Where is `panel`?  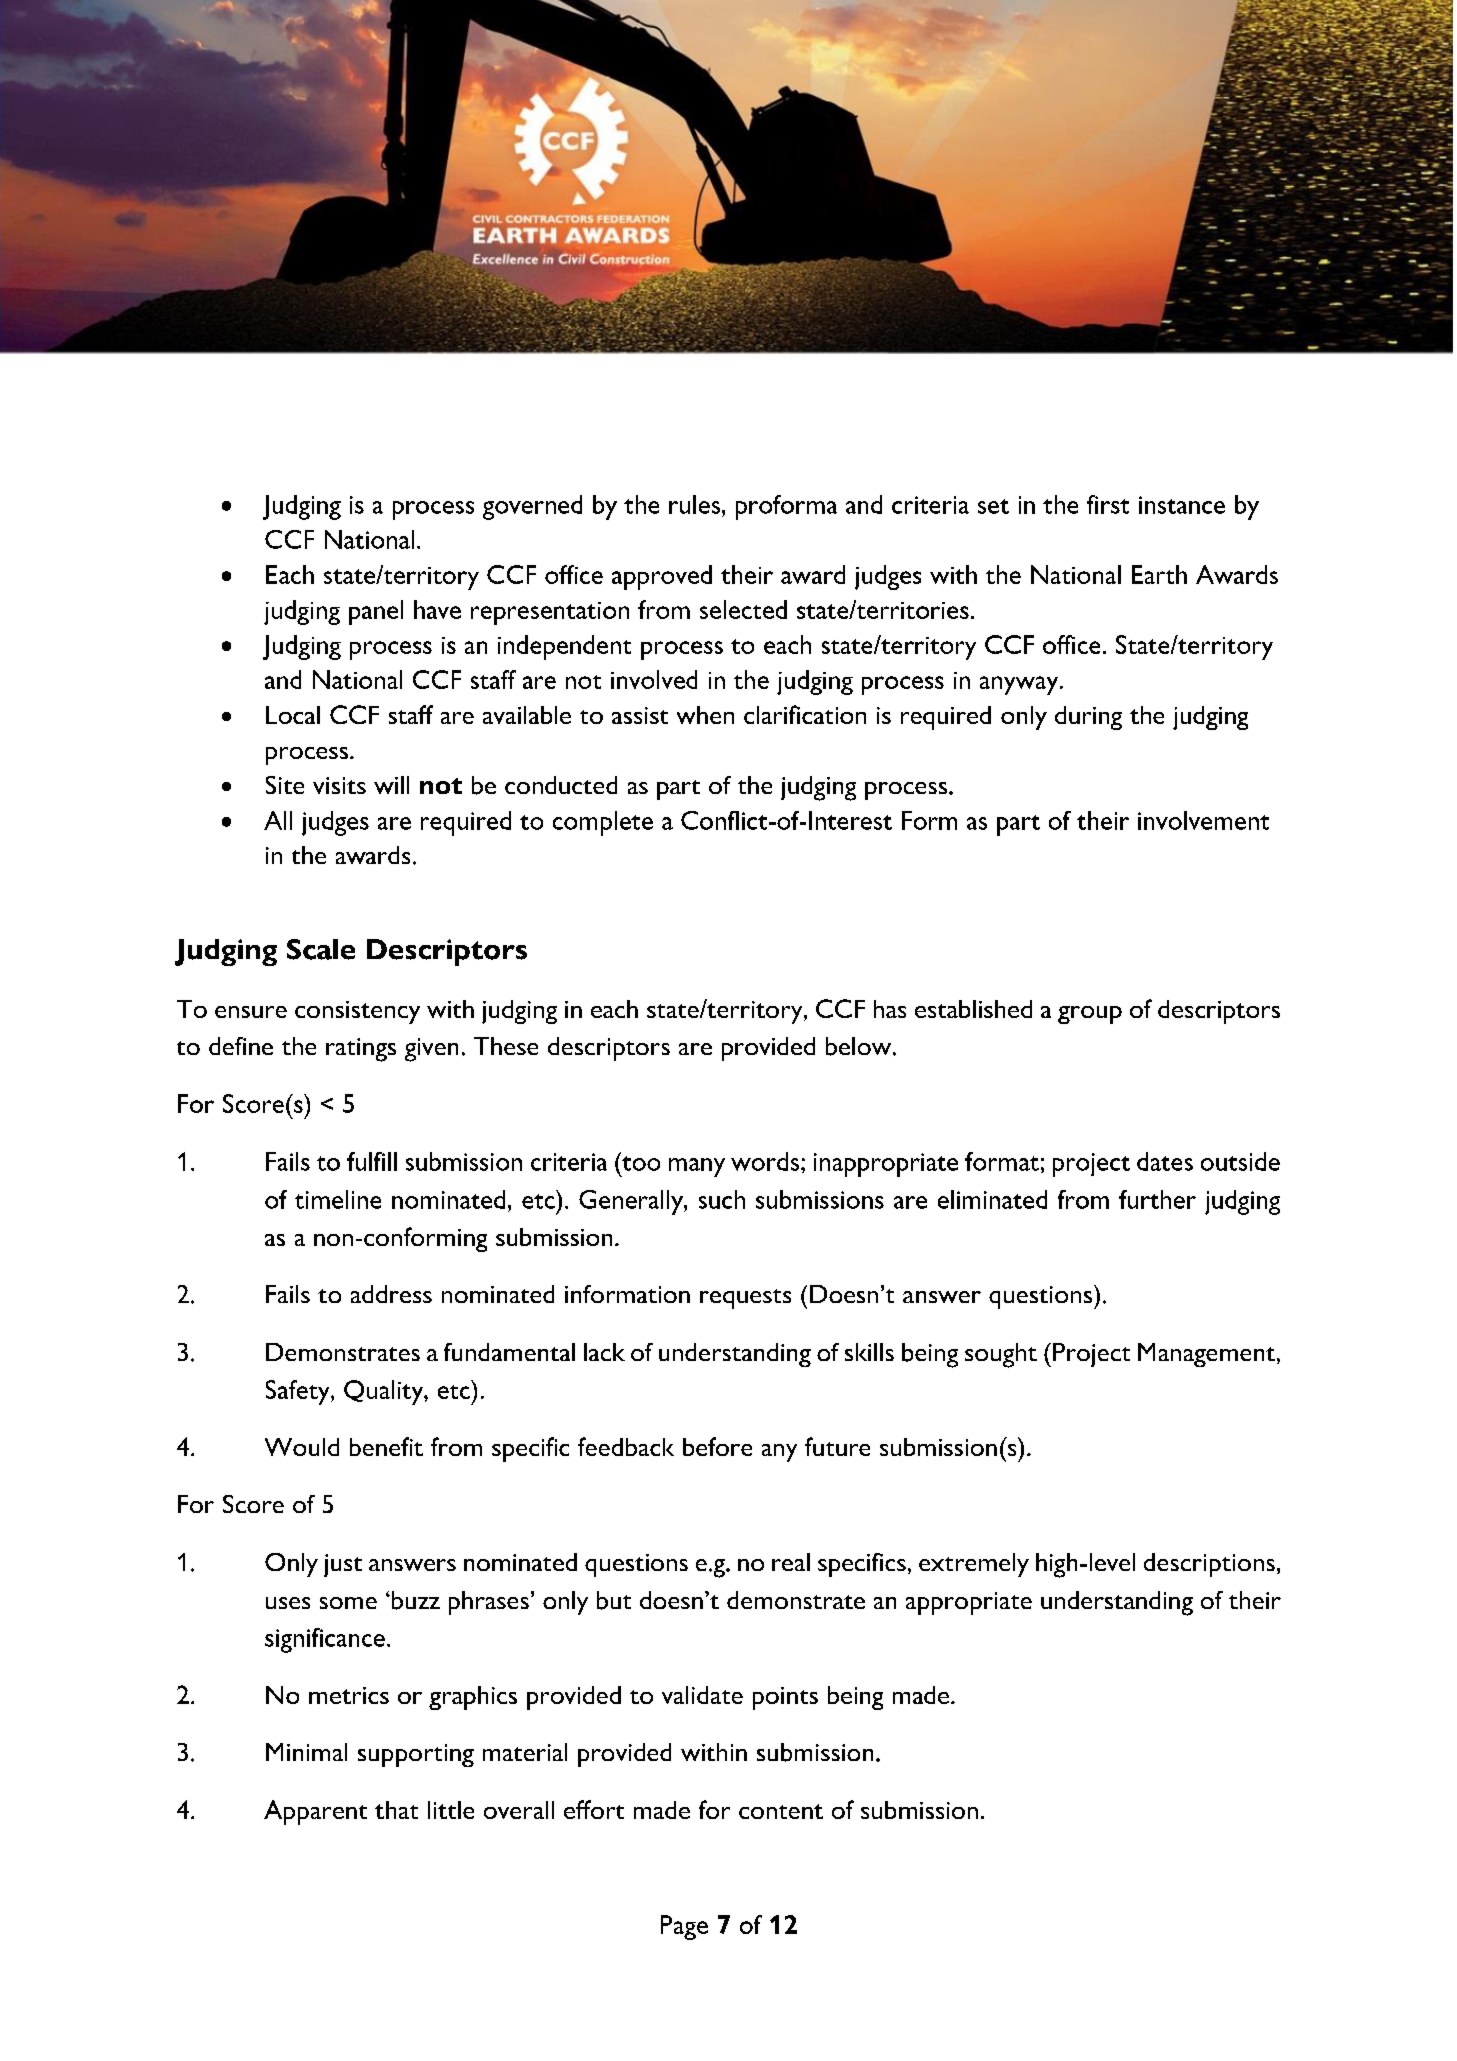 panel is located at coordinates (376, 612).
